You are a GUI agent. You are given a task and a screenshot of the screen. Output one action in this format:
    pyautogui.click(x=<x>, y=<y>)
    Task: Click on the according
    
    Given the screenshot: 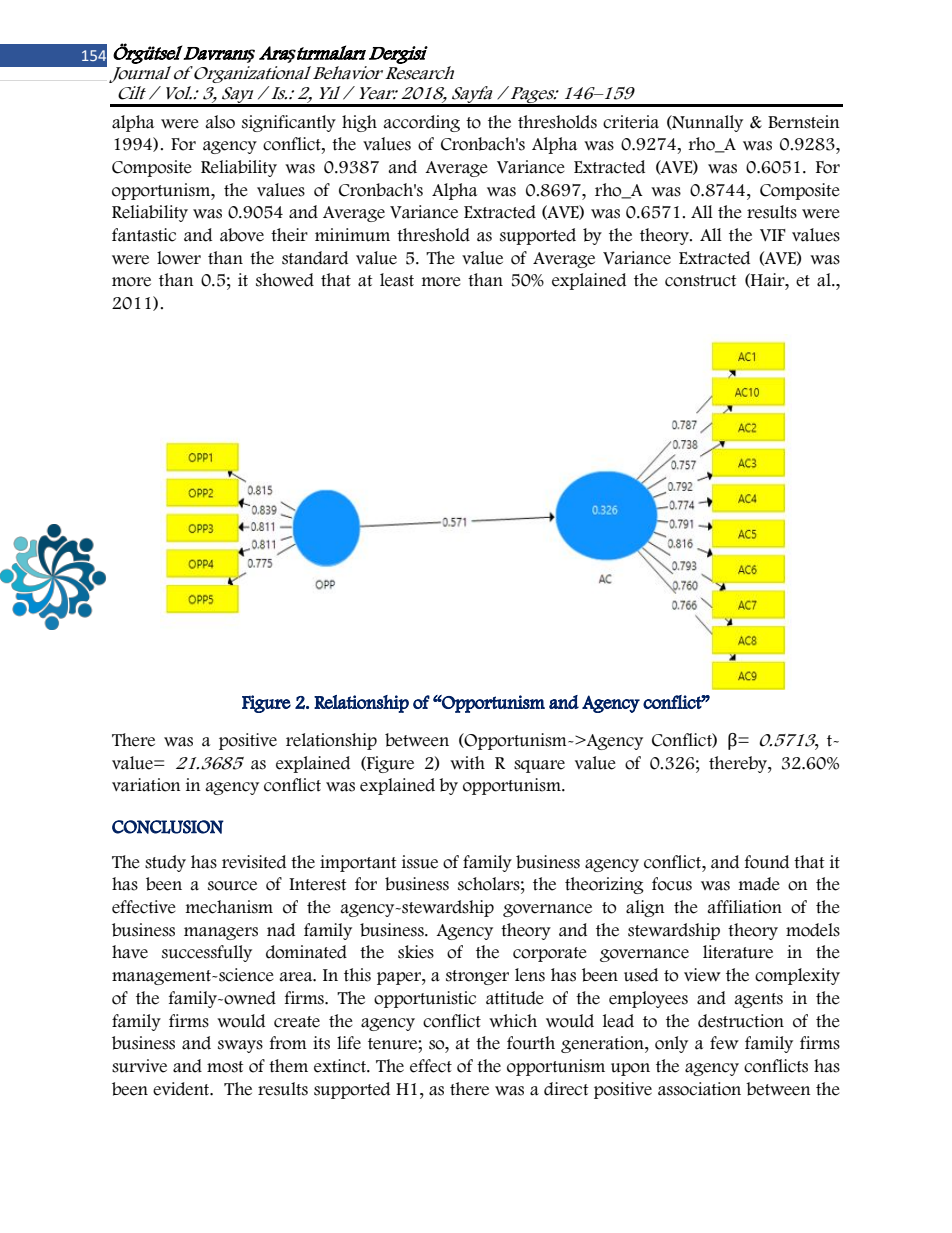 What is the action you would take?
    pyautogui.click(x=421, y=123)
